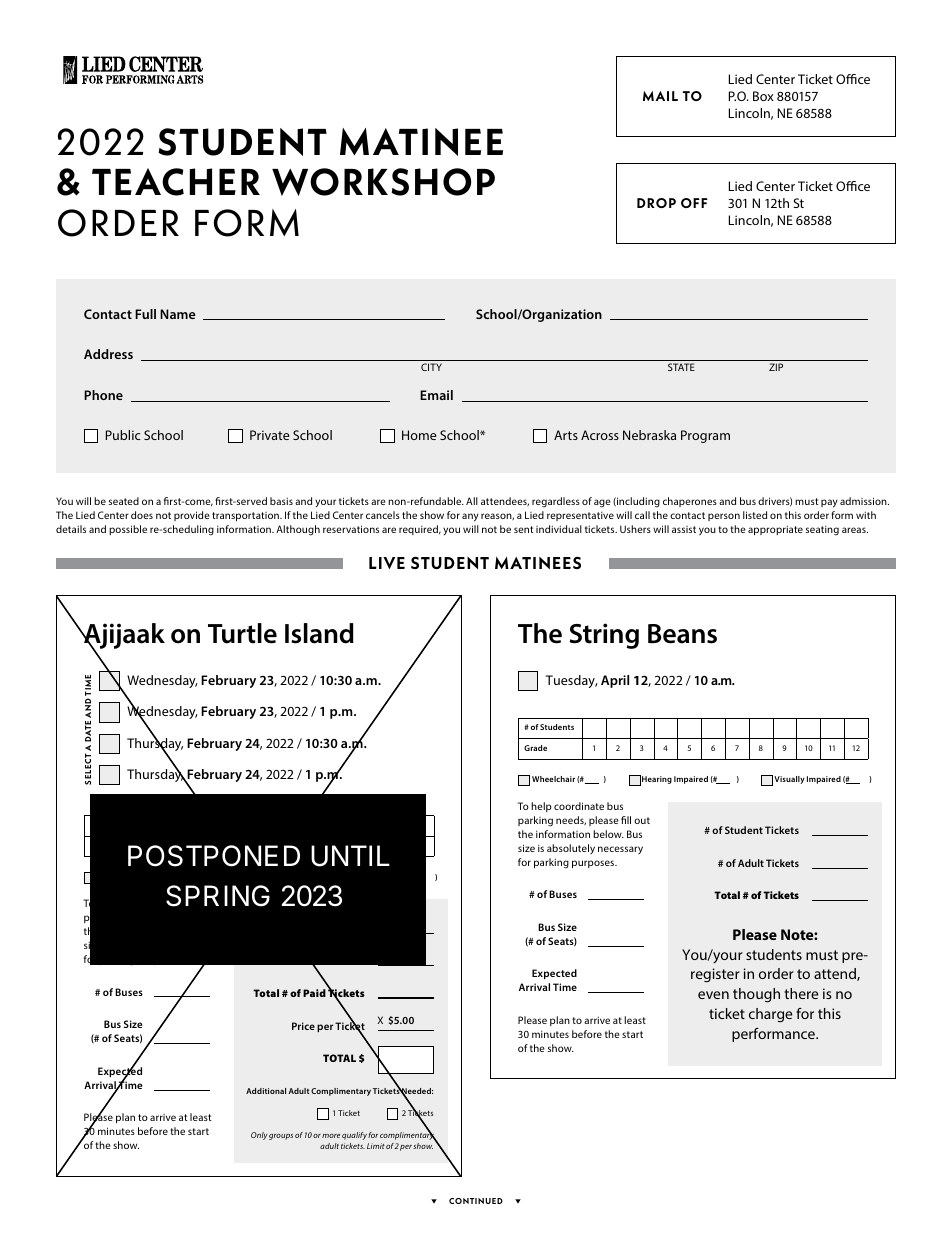 The width and height of the screenshot is (952, 1233). What do you see at coordinates (124, 501) in the screenshot?
I see `seated` at bounding box center [124, 501].
